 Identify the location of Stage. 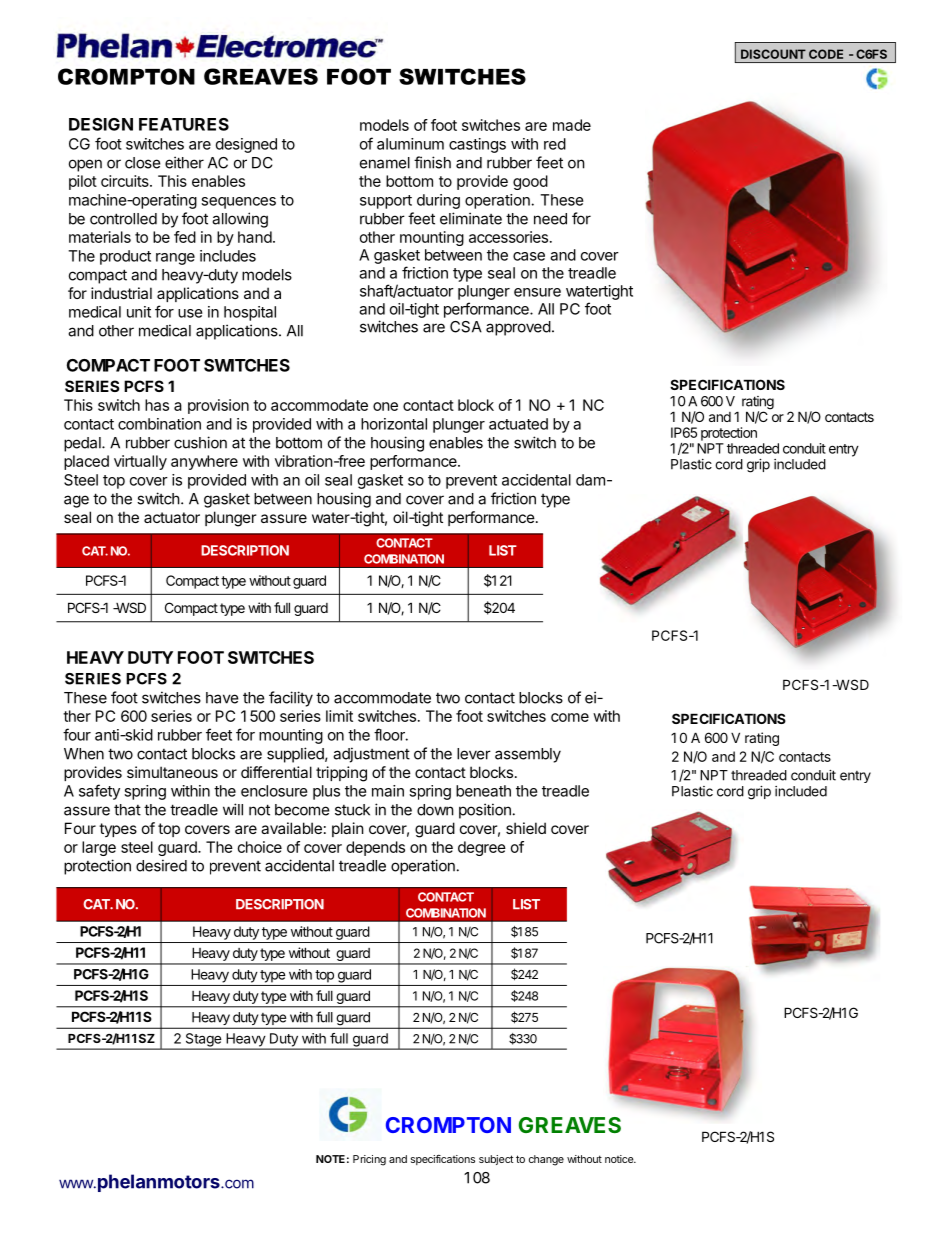
(203, 1041).
